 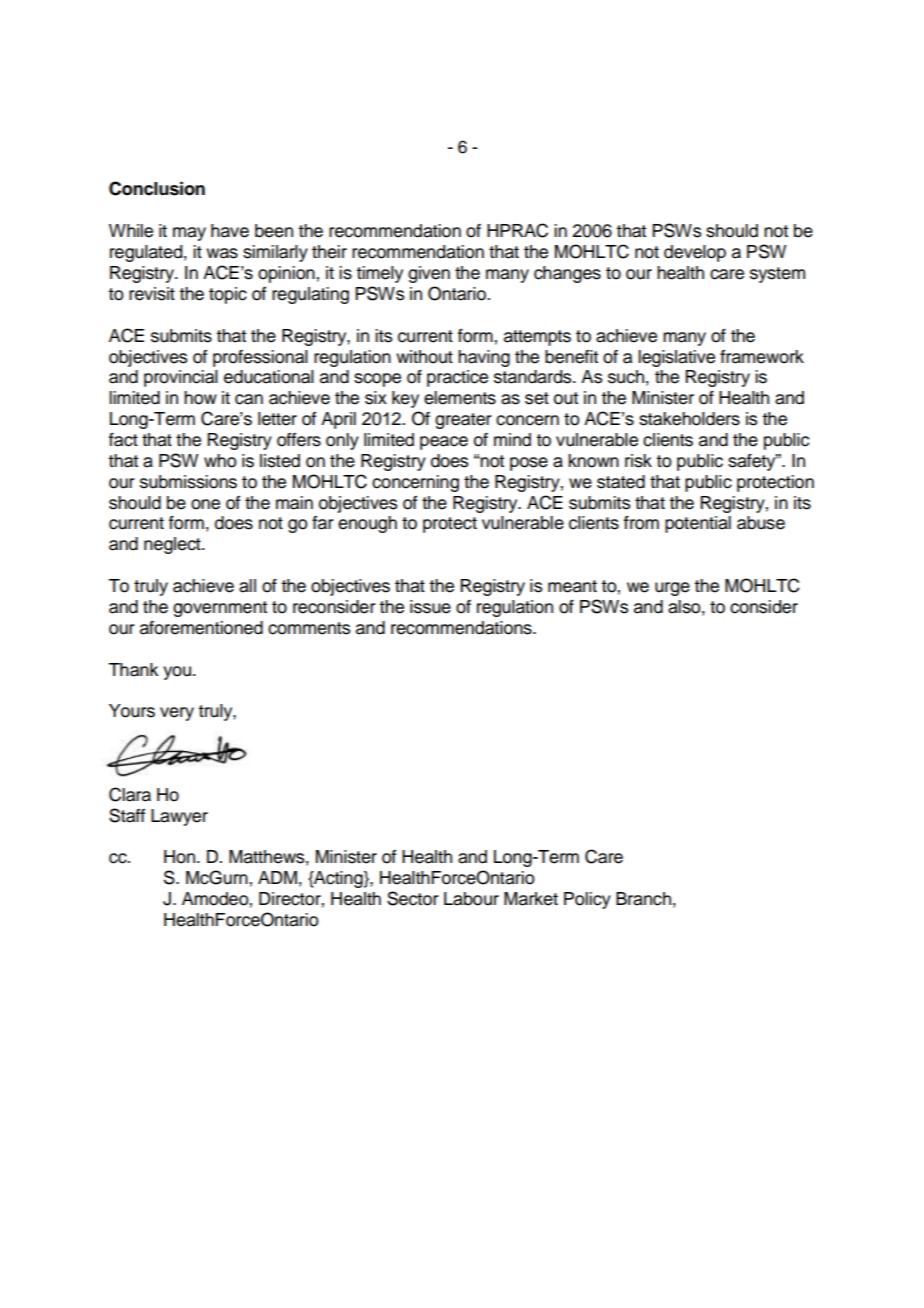 I want to click on potential, so click(x=698, y=524).
